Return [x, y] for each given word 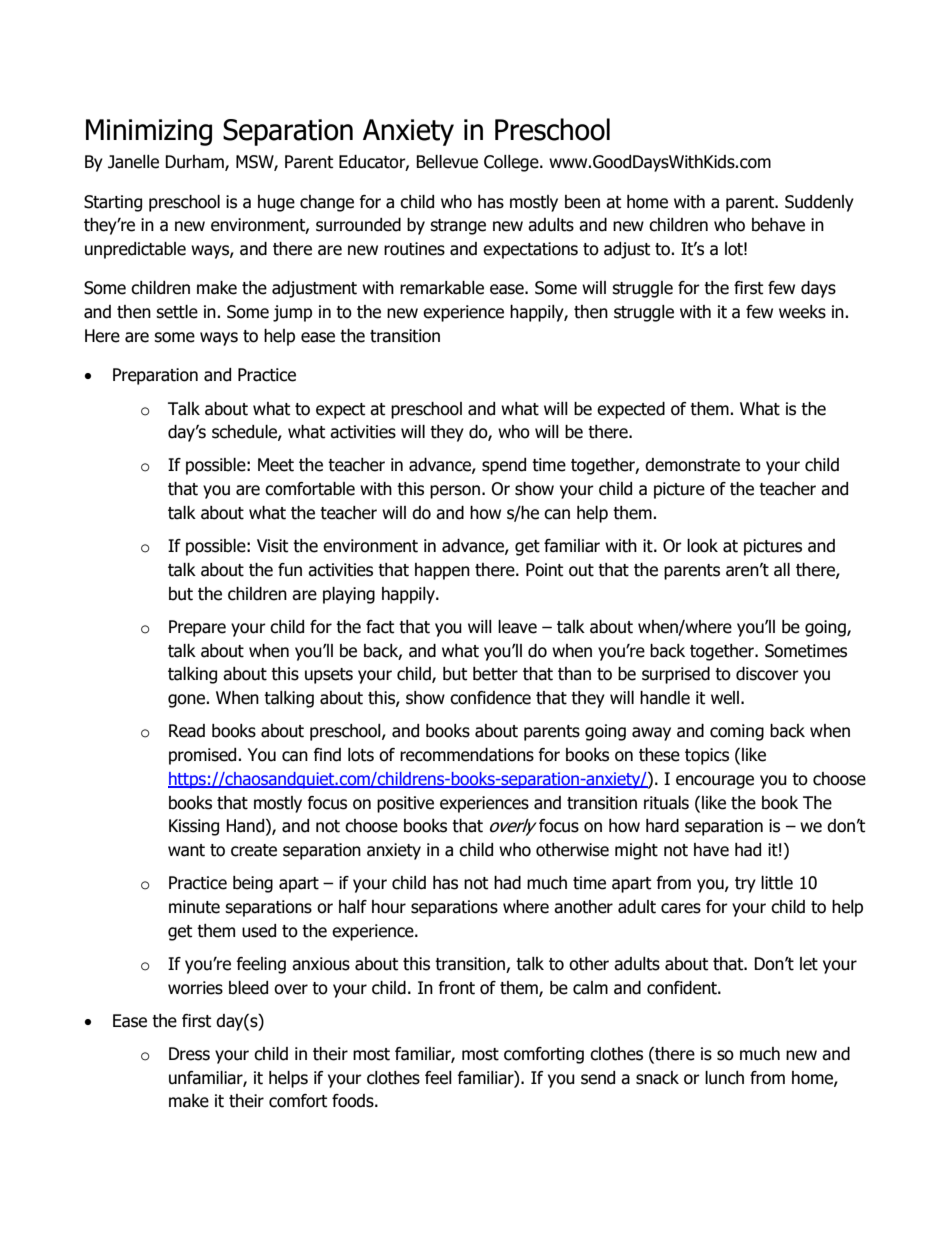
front [457, 988]
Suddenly [819, 203]
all [782, 570]
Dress [189, 1054]
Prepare [197, 628]
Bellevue [447, 162]
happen [442, 571]
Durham [195, 163]
